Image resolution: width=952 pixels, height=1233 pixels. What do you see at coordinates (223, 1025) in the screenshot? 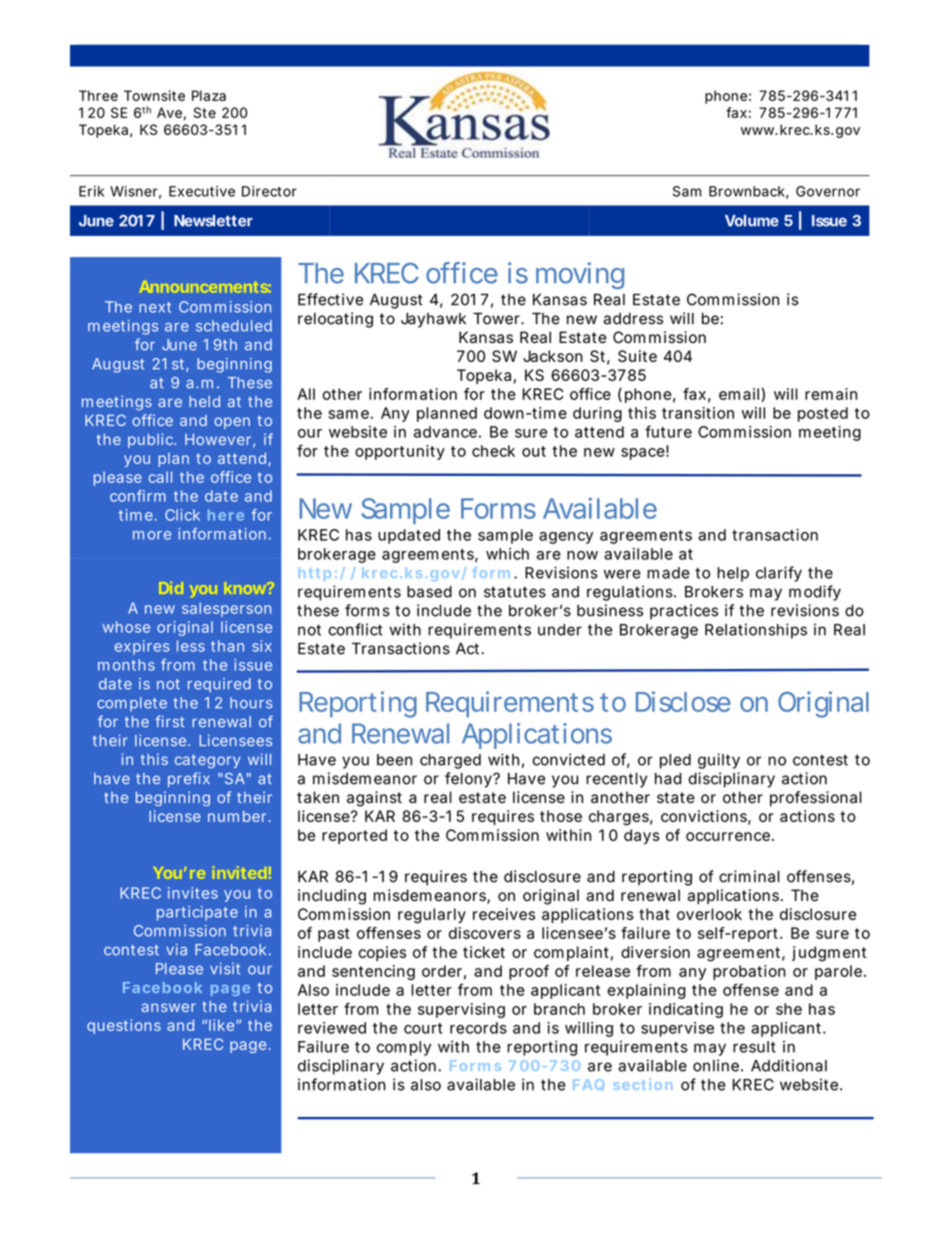
I see `like` at bounding box center [223, 1025].
